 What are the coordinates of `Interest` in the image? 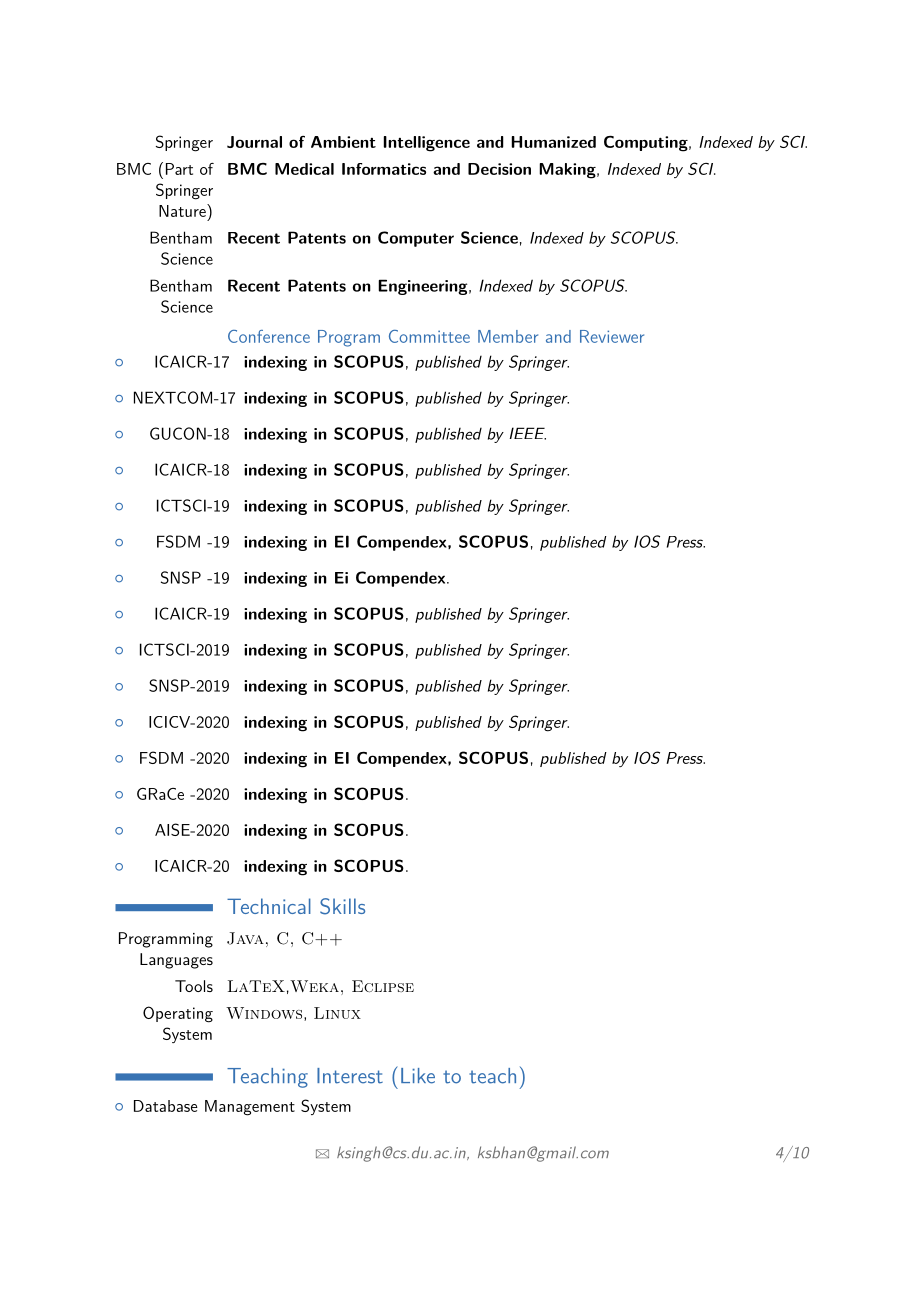 It's located at (350, 1076).
